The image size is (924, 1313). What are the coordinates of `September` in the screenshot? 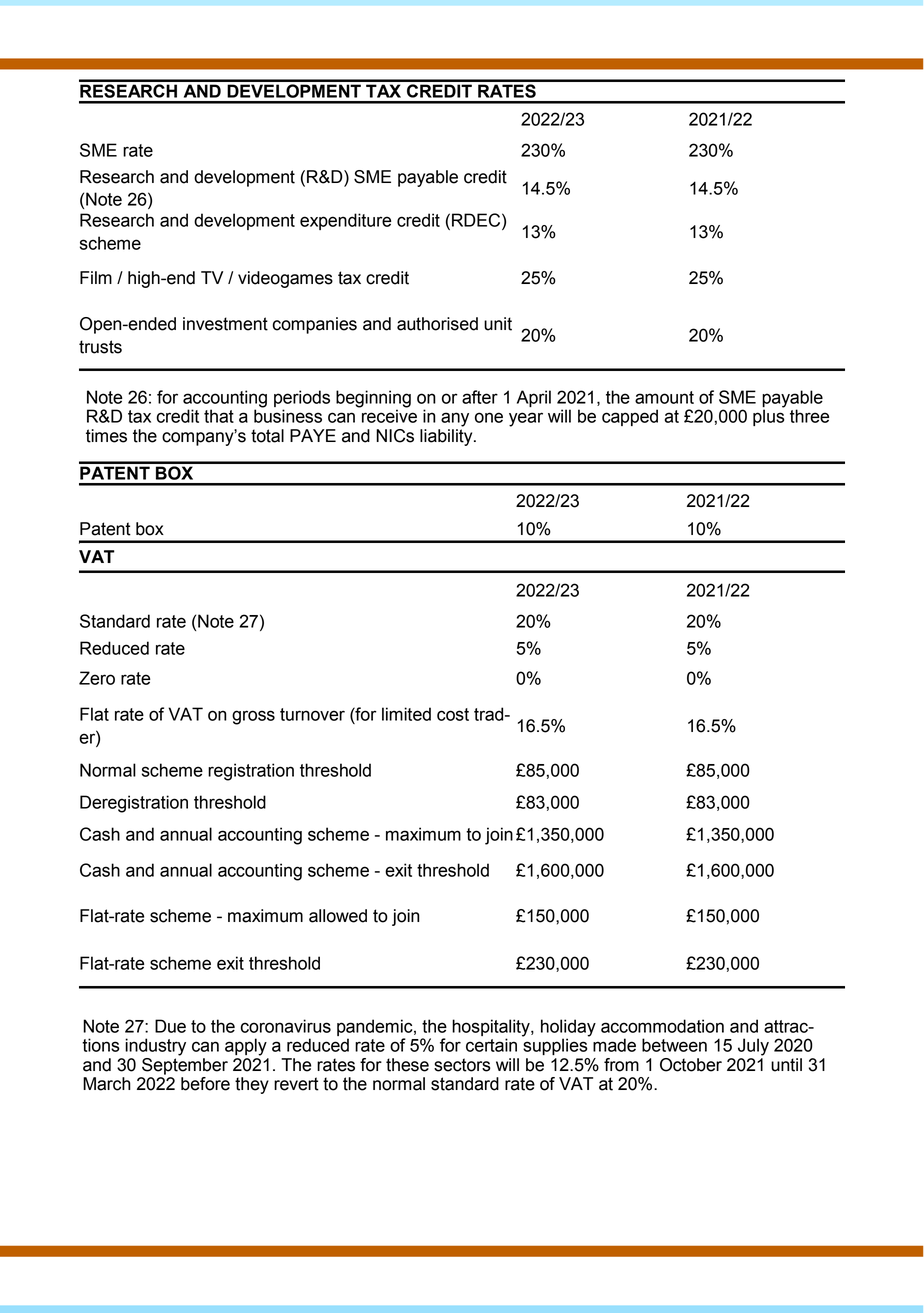 It's located at (185, 1065).
